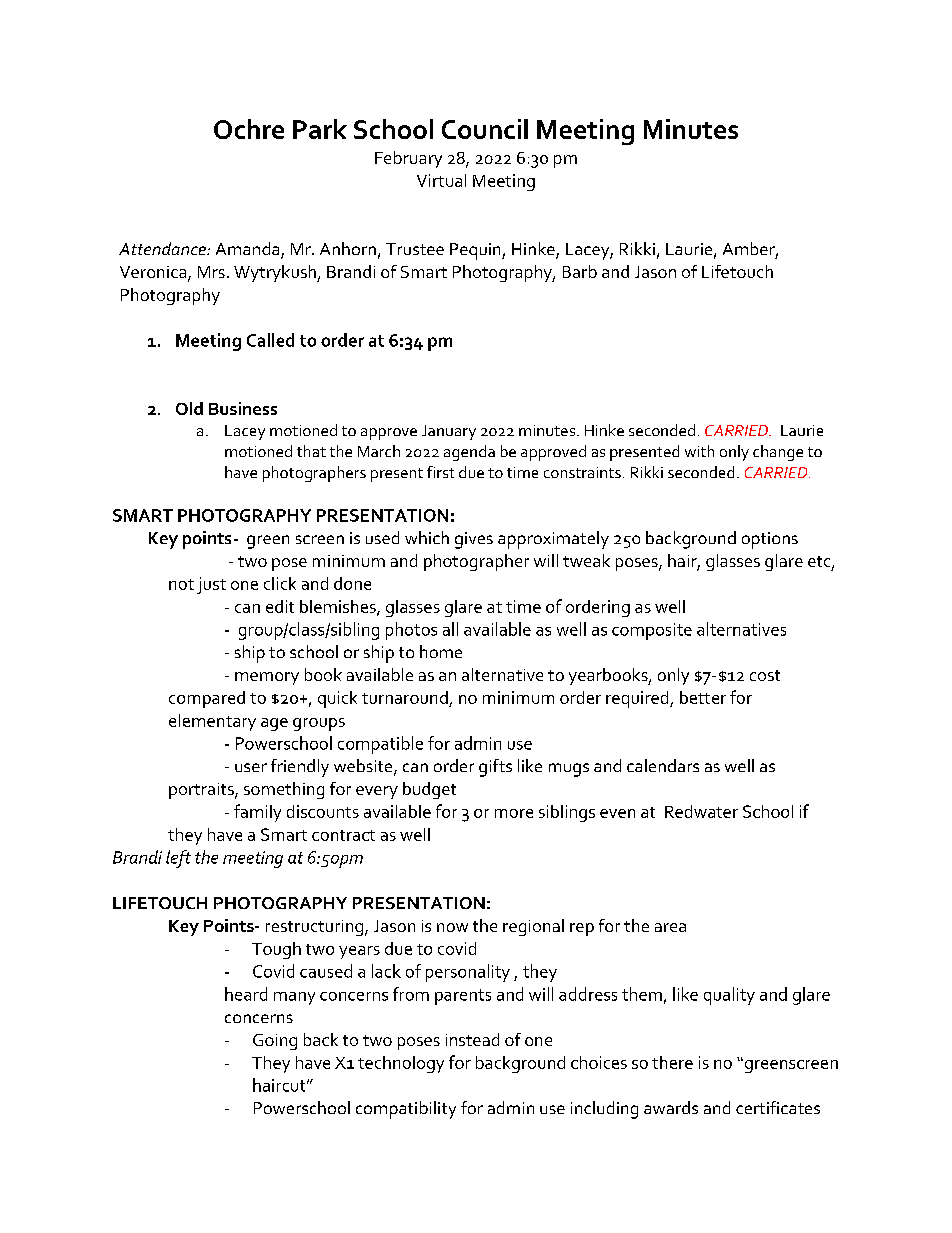 The height and width of the screenshot is (1233, 952). Describe the element at coordinates (275, 1042) in the screenshot. I see `Going` at that location.
